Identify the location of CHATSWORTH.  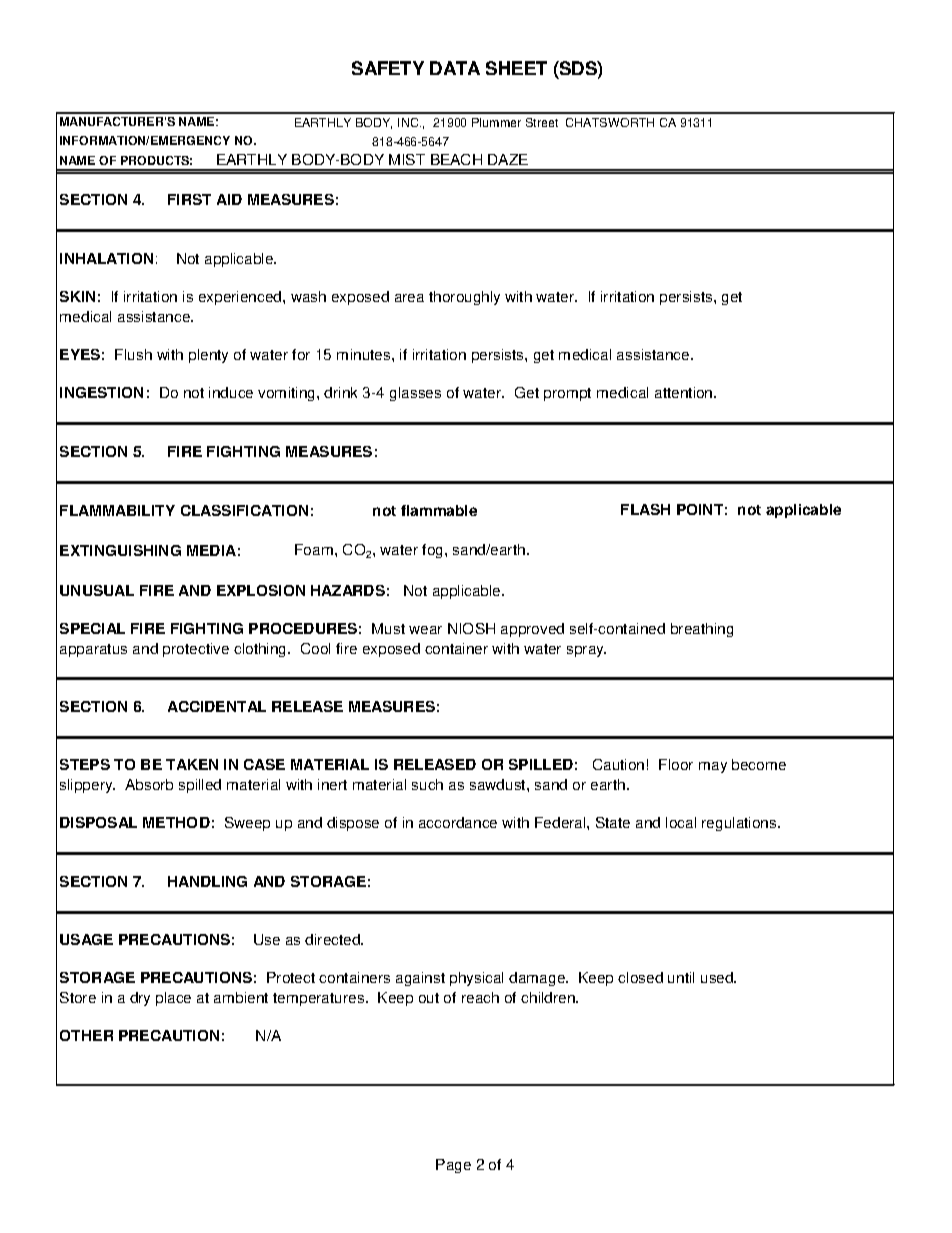
(610, 122).
